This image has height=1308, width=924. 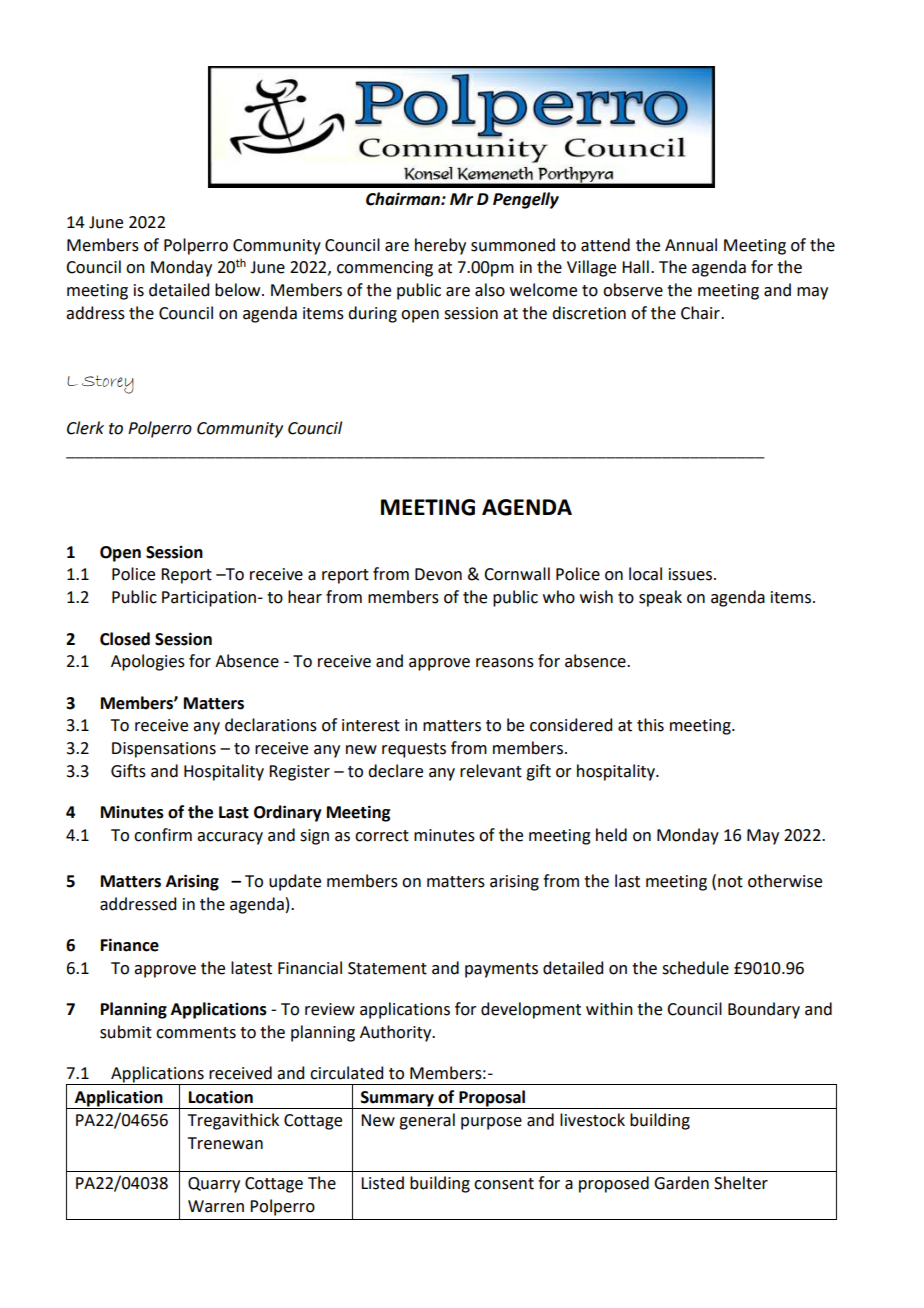 What do you see at coordinates (148, 662) in the image?
I see `Apologies` at bounding box center [148, 662].
